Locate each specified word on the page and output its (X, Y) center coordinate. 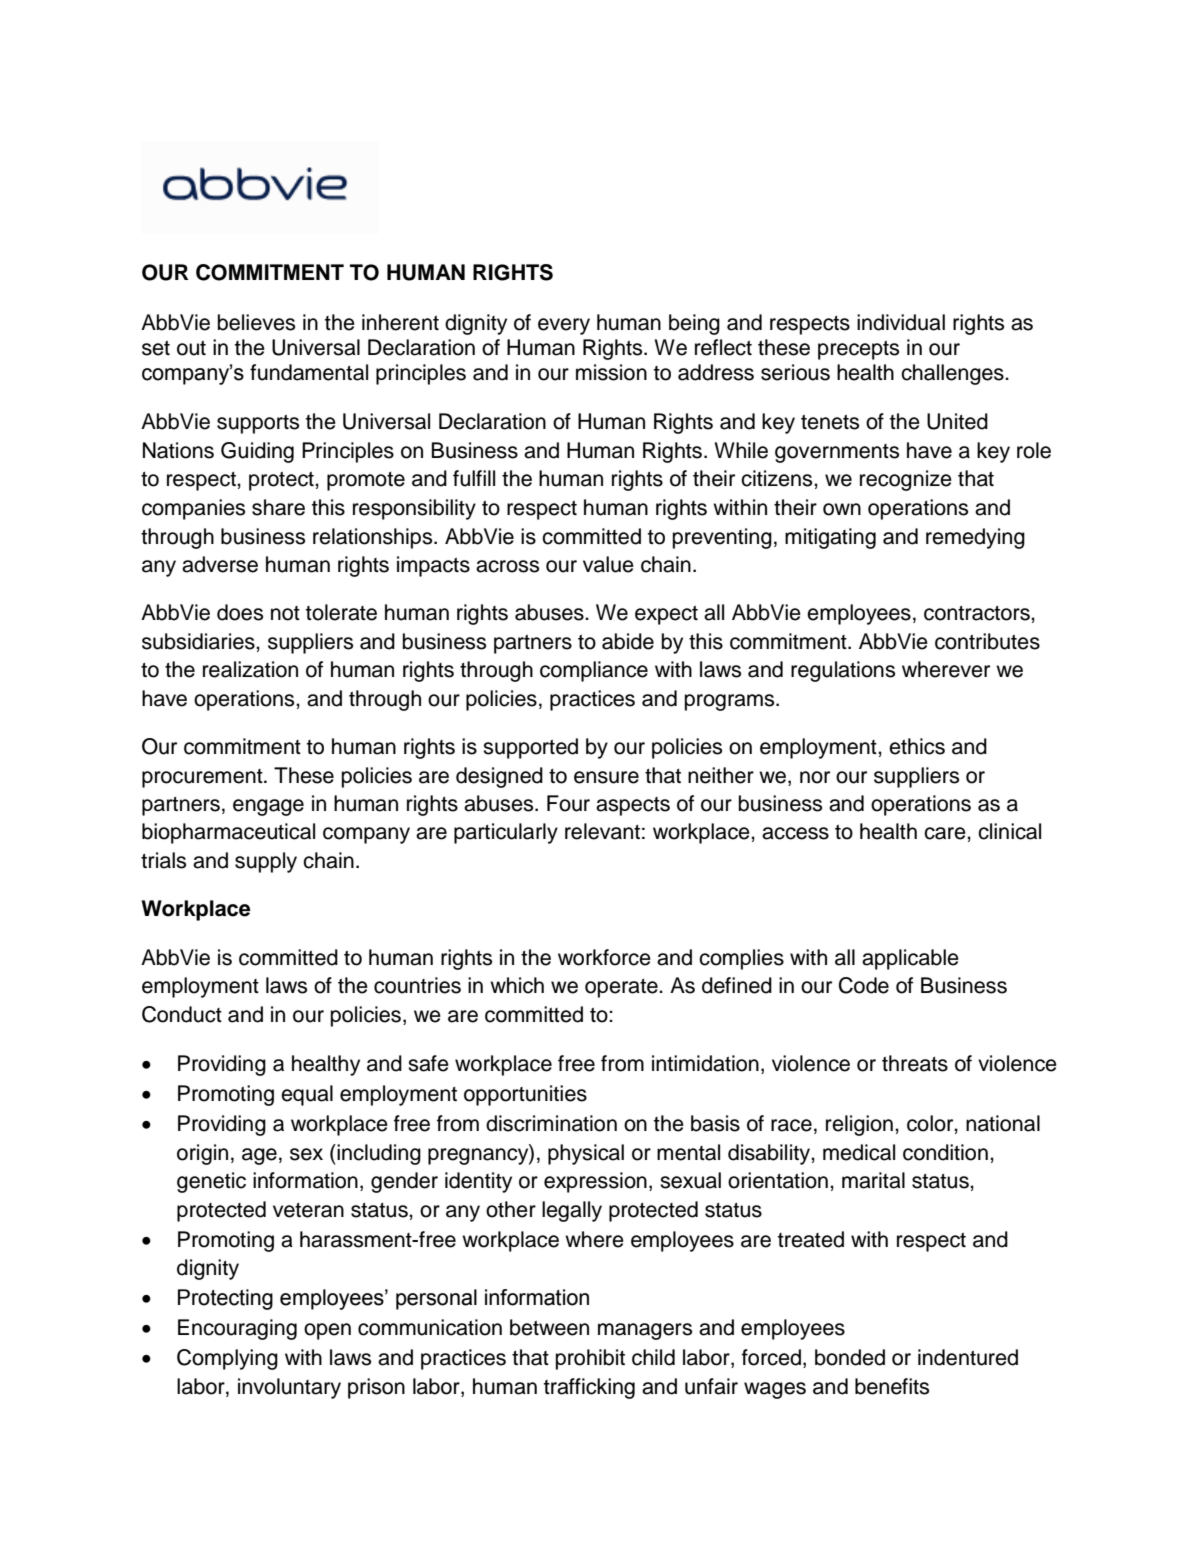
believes (256, 322)
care (946, 833)
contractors (978, 613)
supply (266, 862)
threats (915, 1063)
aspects (633, 806)
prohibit (590, 1359)
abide (628, 641)
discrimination (551, 1123)
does (240, 612)
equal (307, 1095)
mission (611, 372)
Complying (227, 1359)
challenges (953, 374)
